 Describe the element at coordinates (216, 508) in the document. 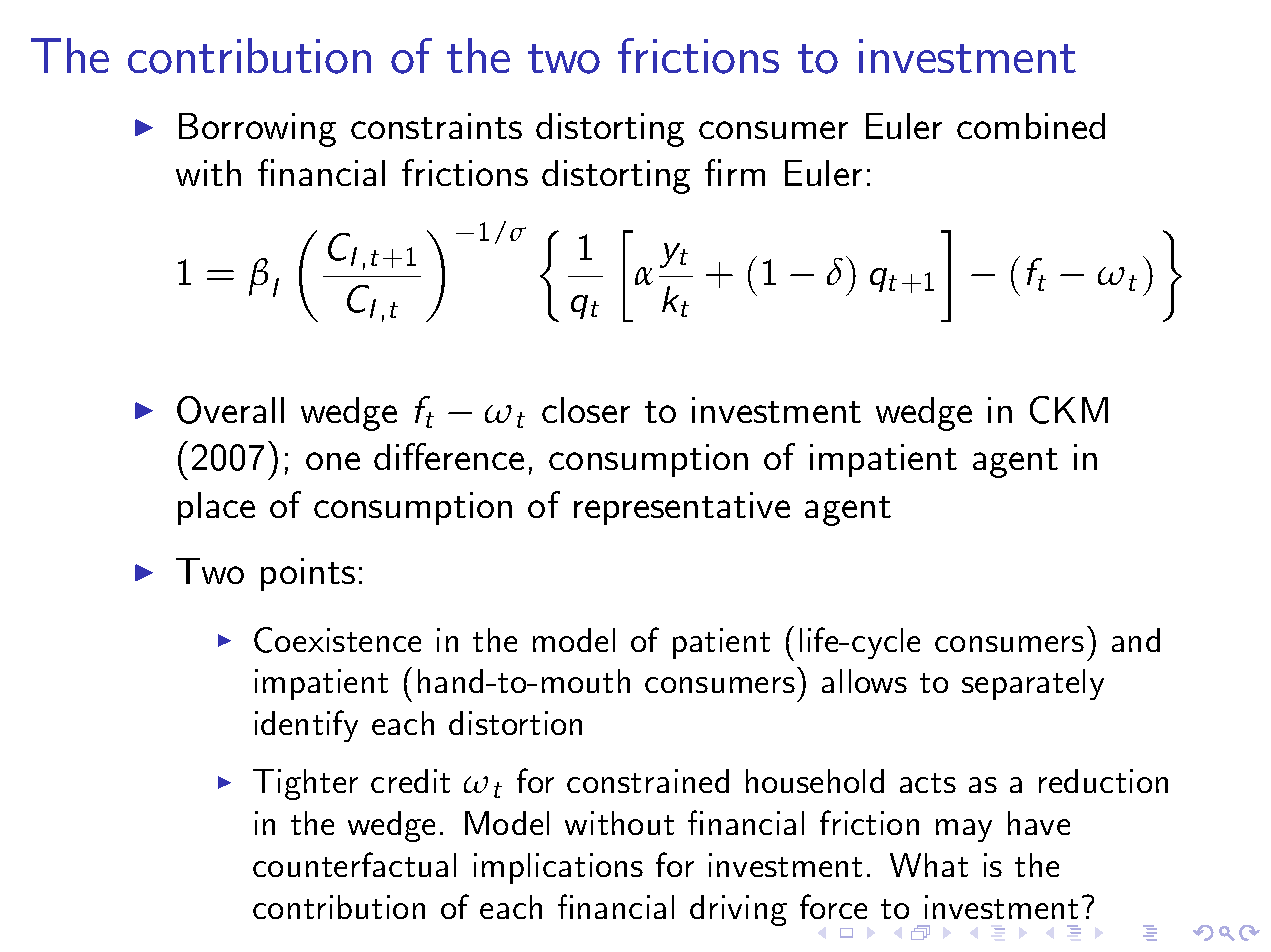

I see `place` at that location.
